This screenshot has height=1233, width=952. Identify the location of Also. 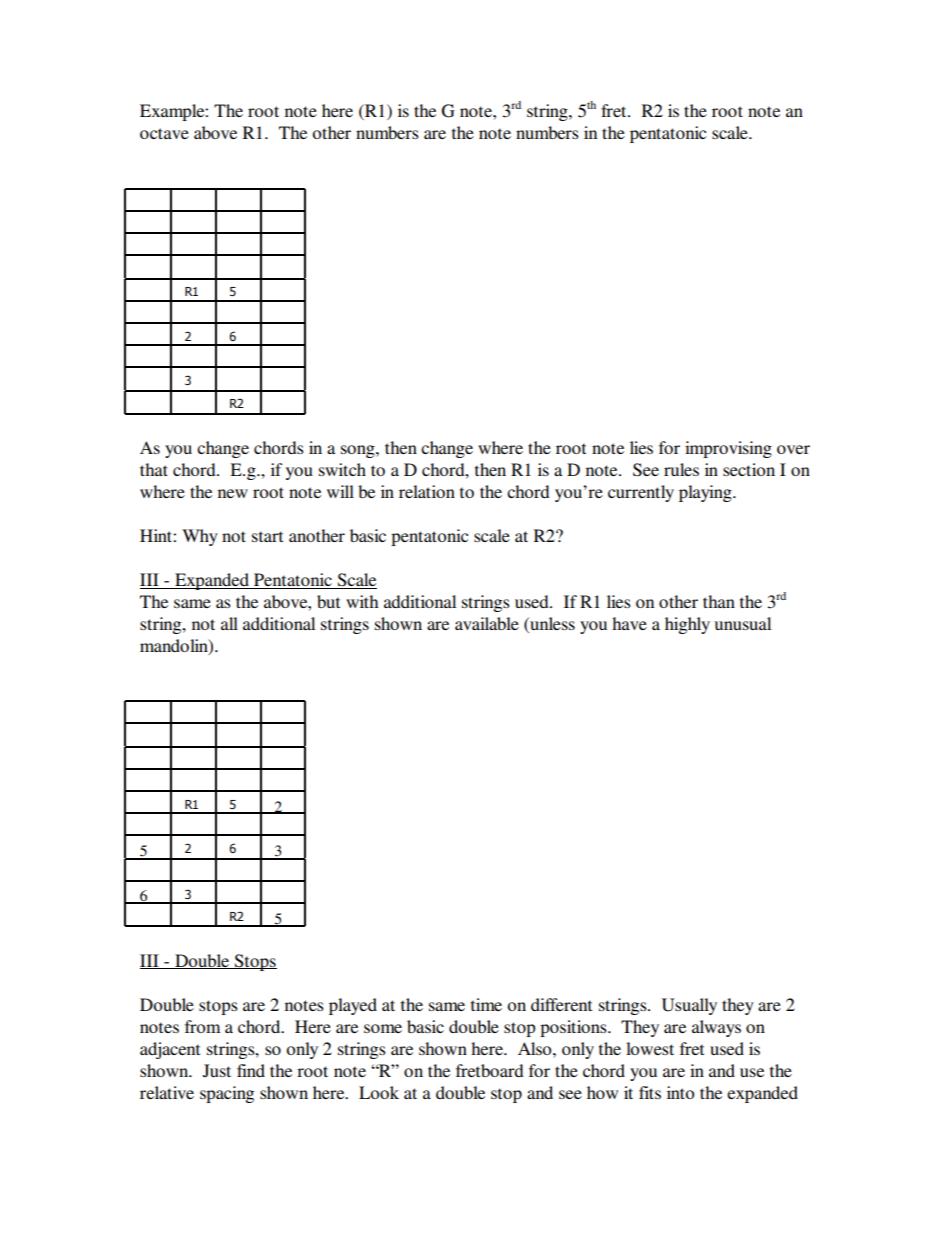
(536, 1048).
